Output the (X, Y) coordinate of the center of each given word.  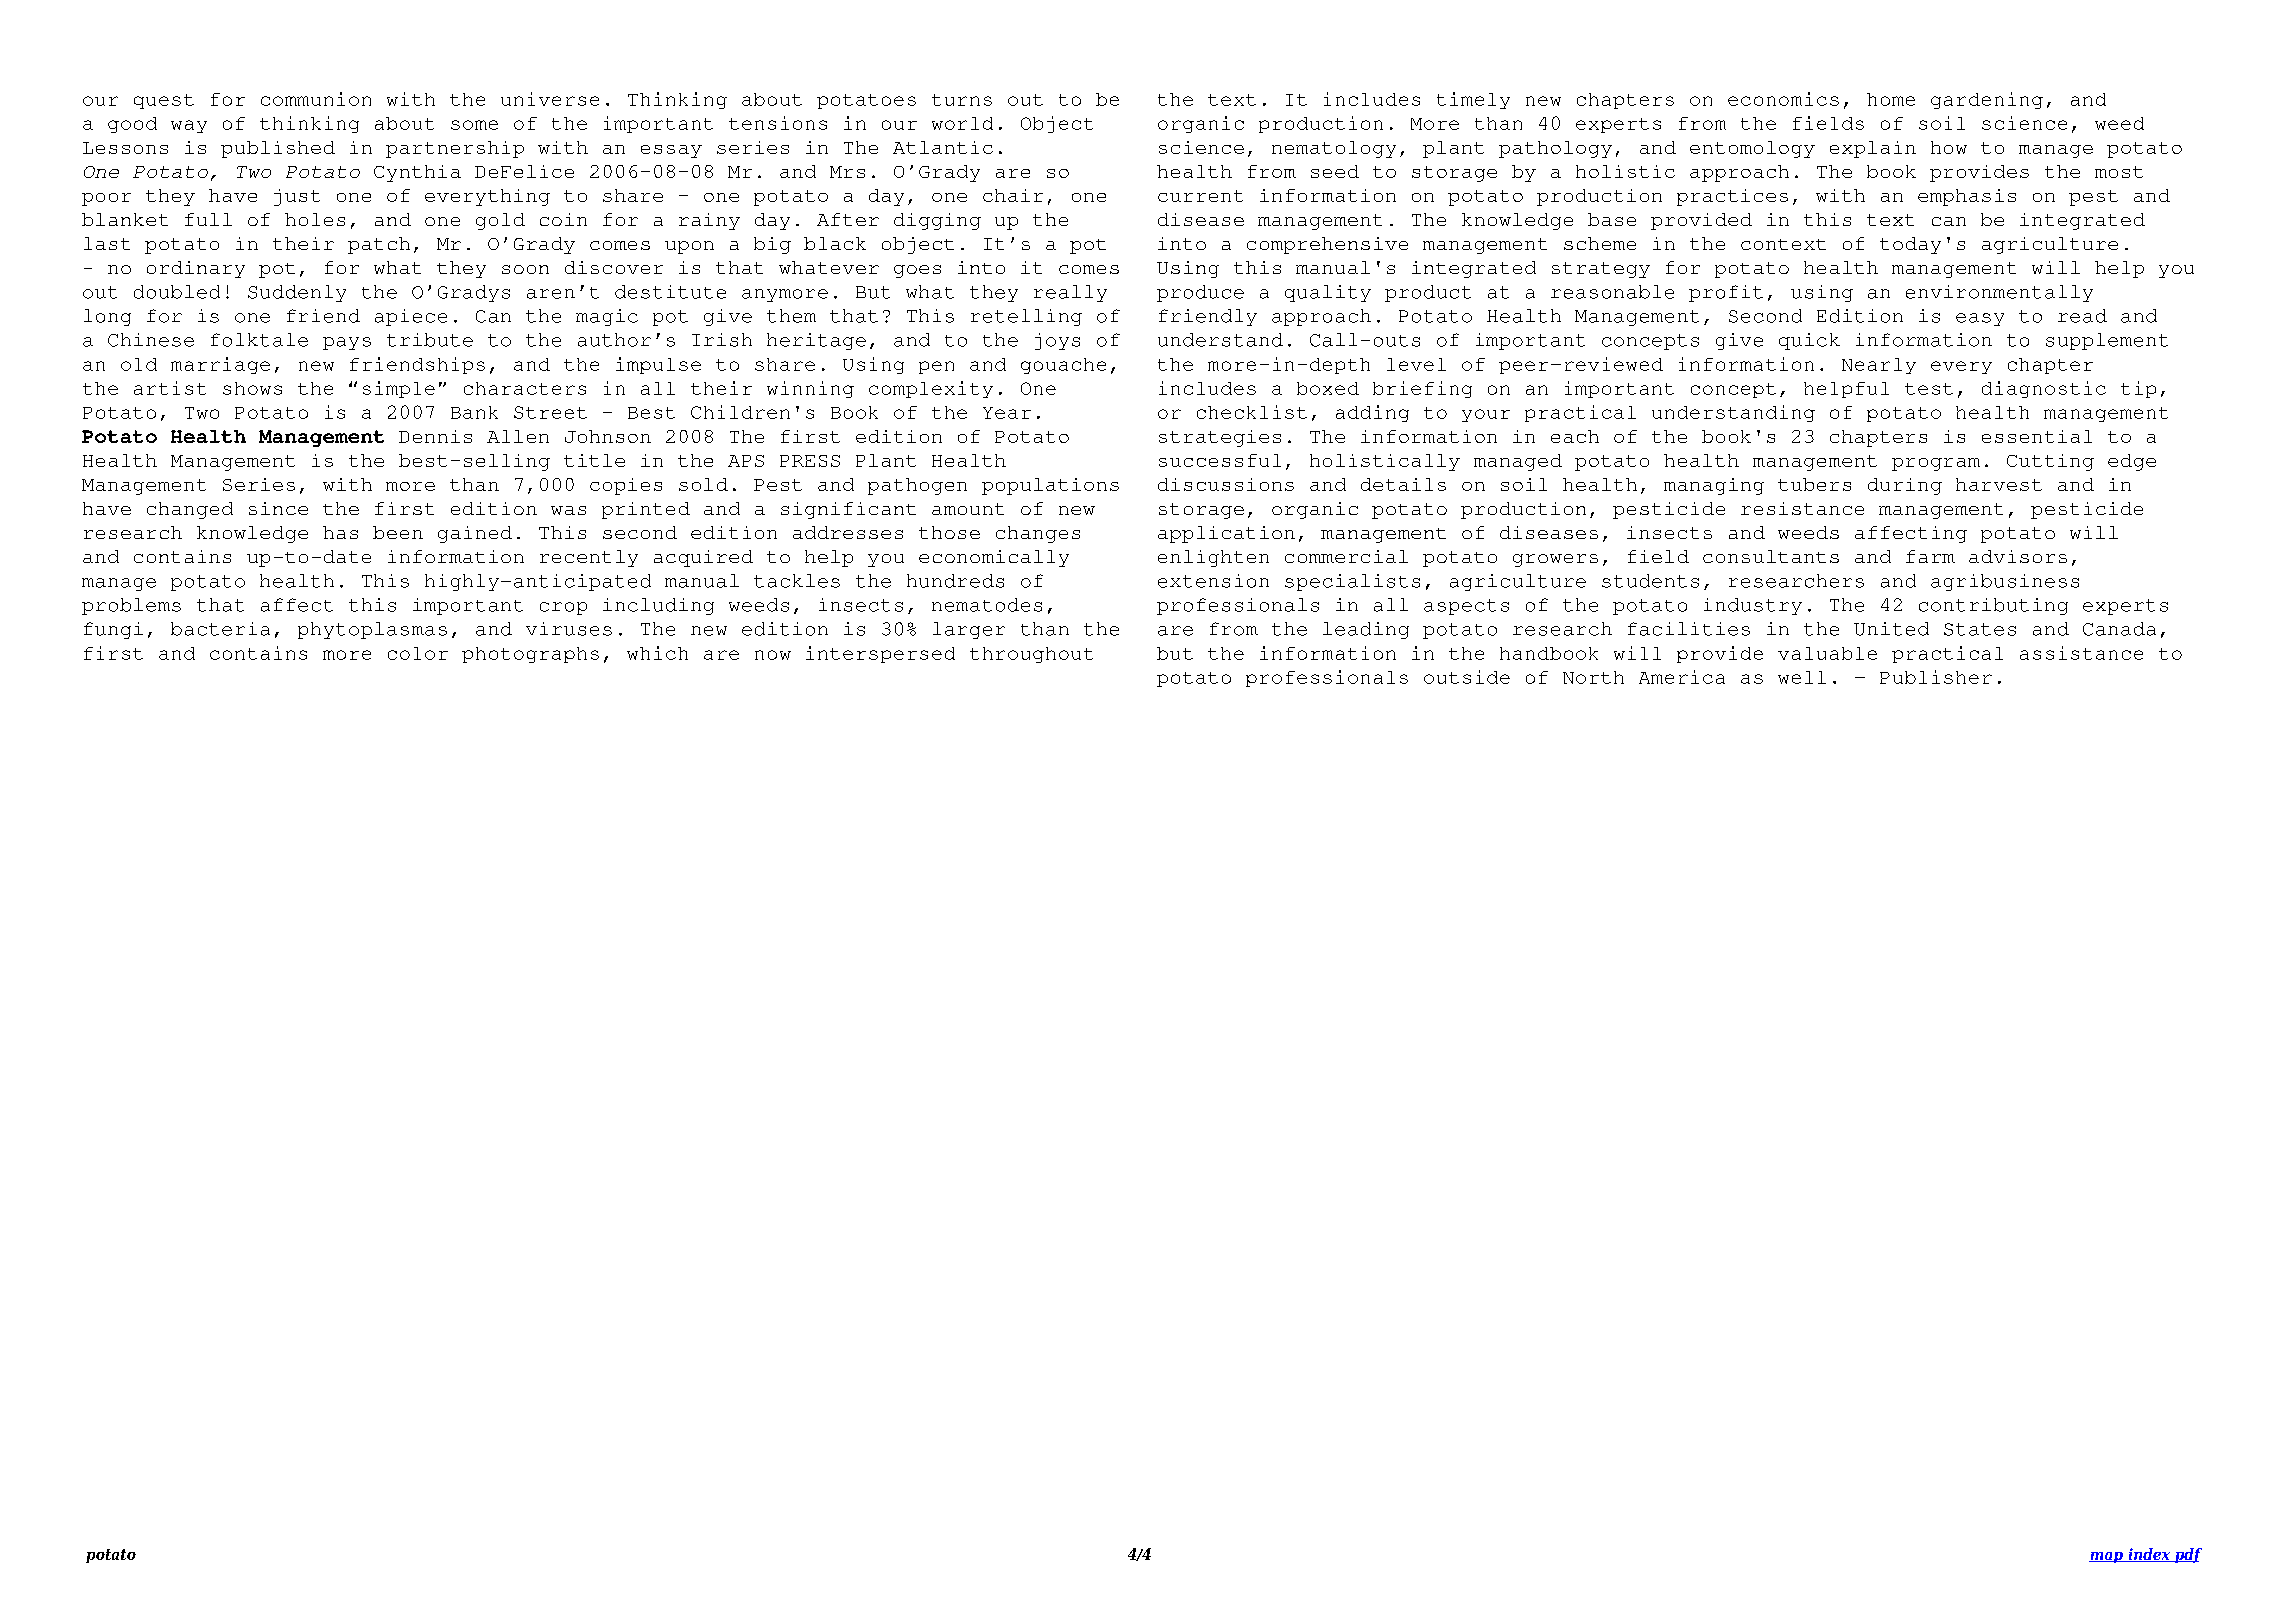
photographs (530, 655)
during (1905, 486)
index (2149, 1555)
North (1593, 677)
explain (1873, 149)
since (278, 508)
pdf (2187, 1555)
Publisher (1936, 677)
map (2107, 1557)
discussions (1226, 484)
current (1200, 196)
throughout (1031, 655)
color (418, 653)
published (278, 149)
